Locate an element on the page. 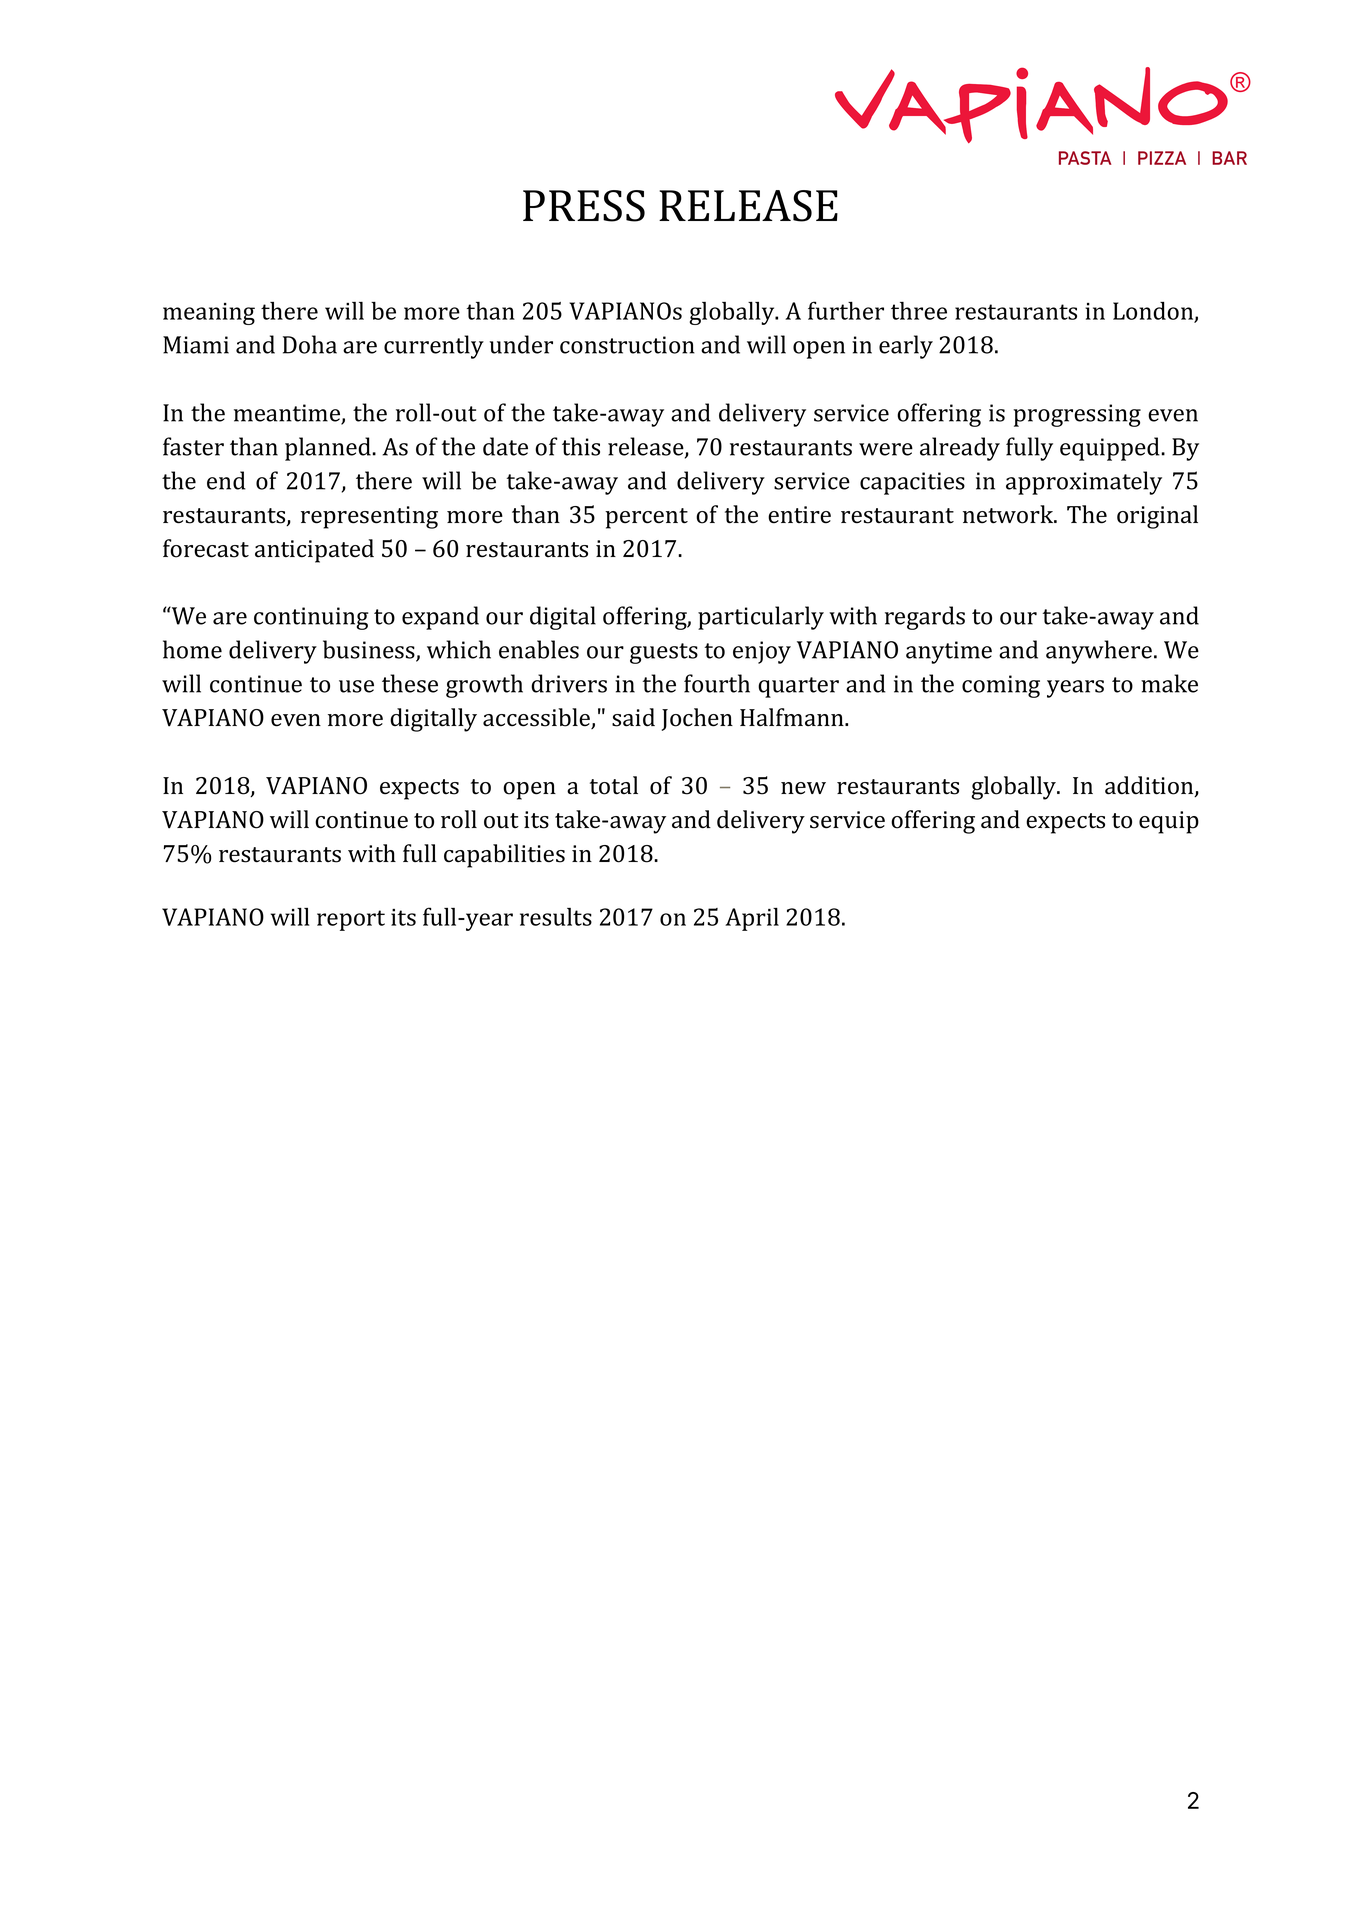 This image has height=1927, width=1361. PRESS is located at coordinates (584, 206).
